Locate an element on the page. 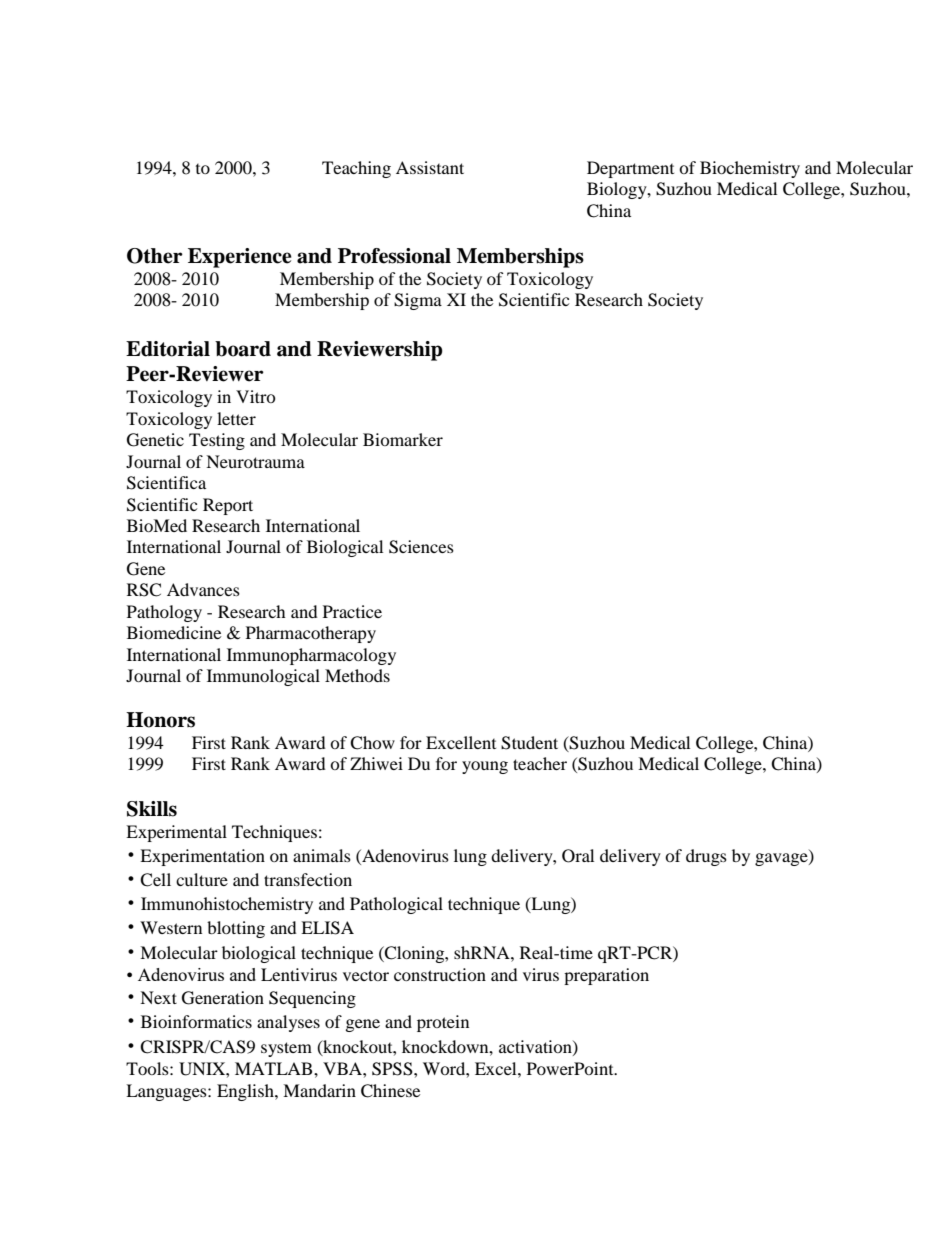 This page has height=1233, width=952. Assistant is located at coordinates (430, 167).
